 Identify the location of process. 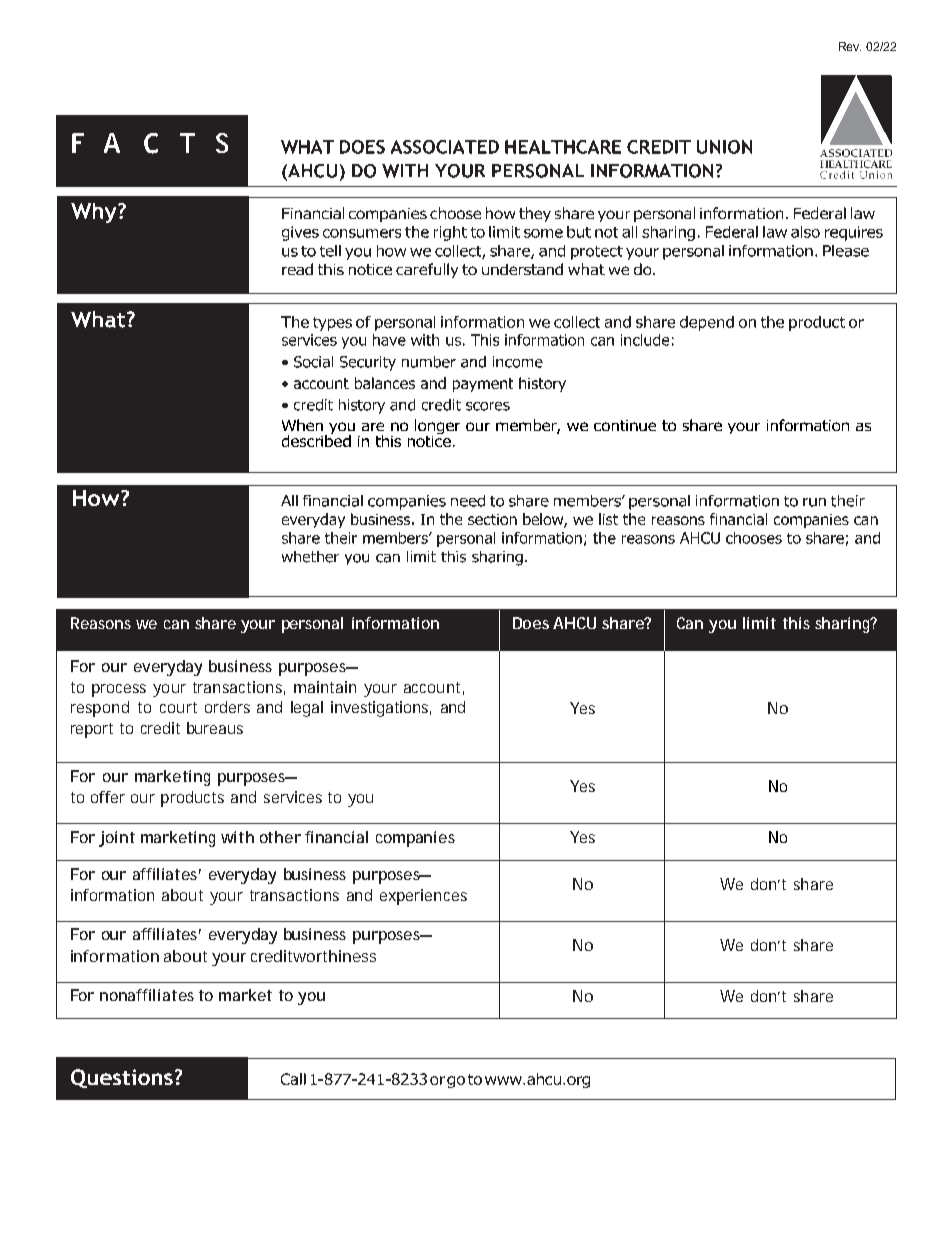
(119, 690).
